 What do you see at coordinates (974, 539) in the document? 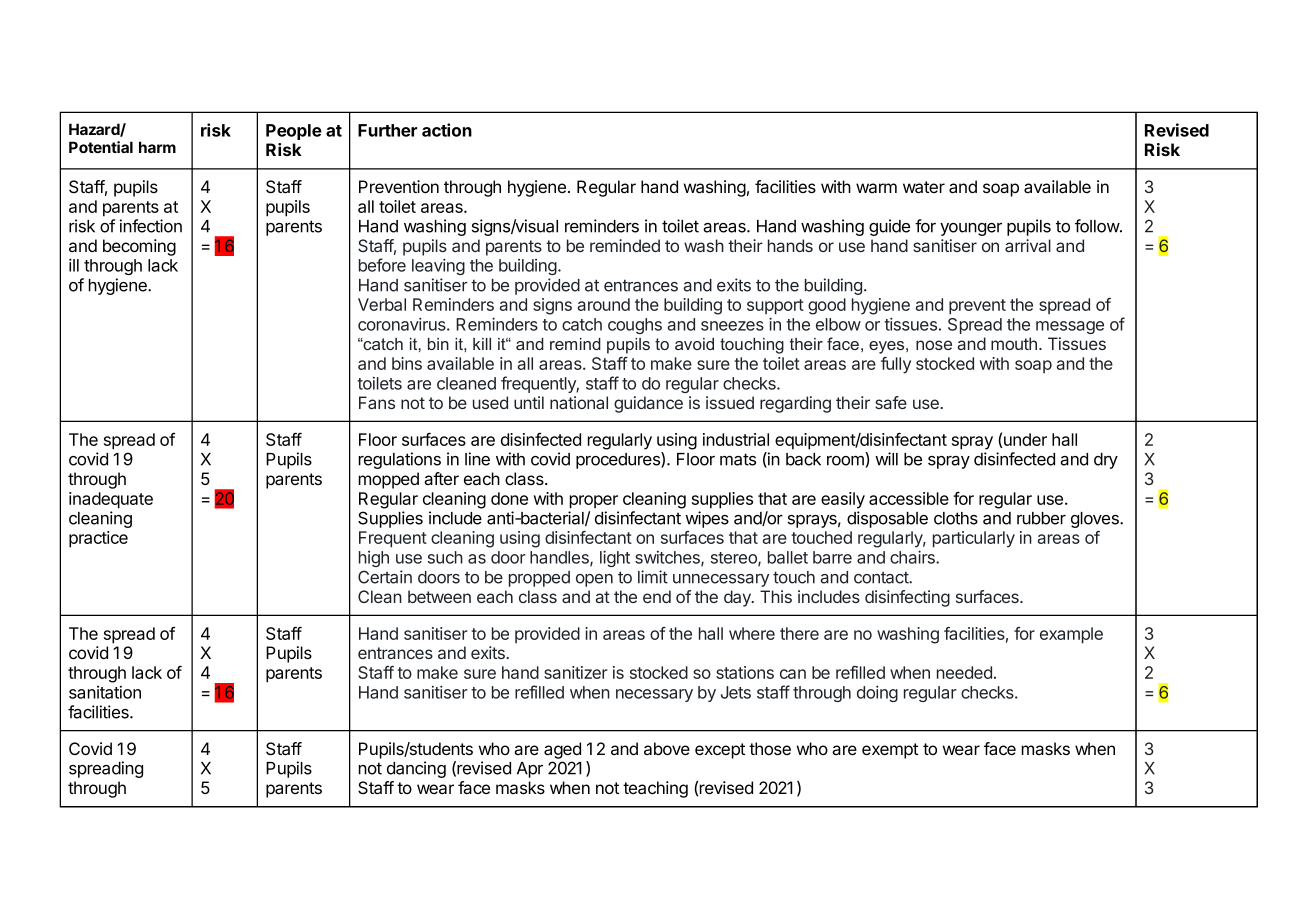
I see `particularly` at bounding box center [974, 539].
